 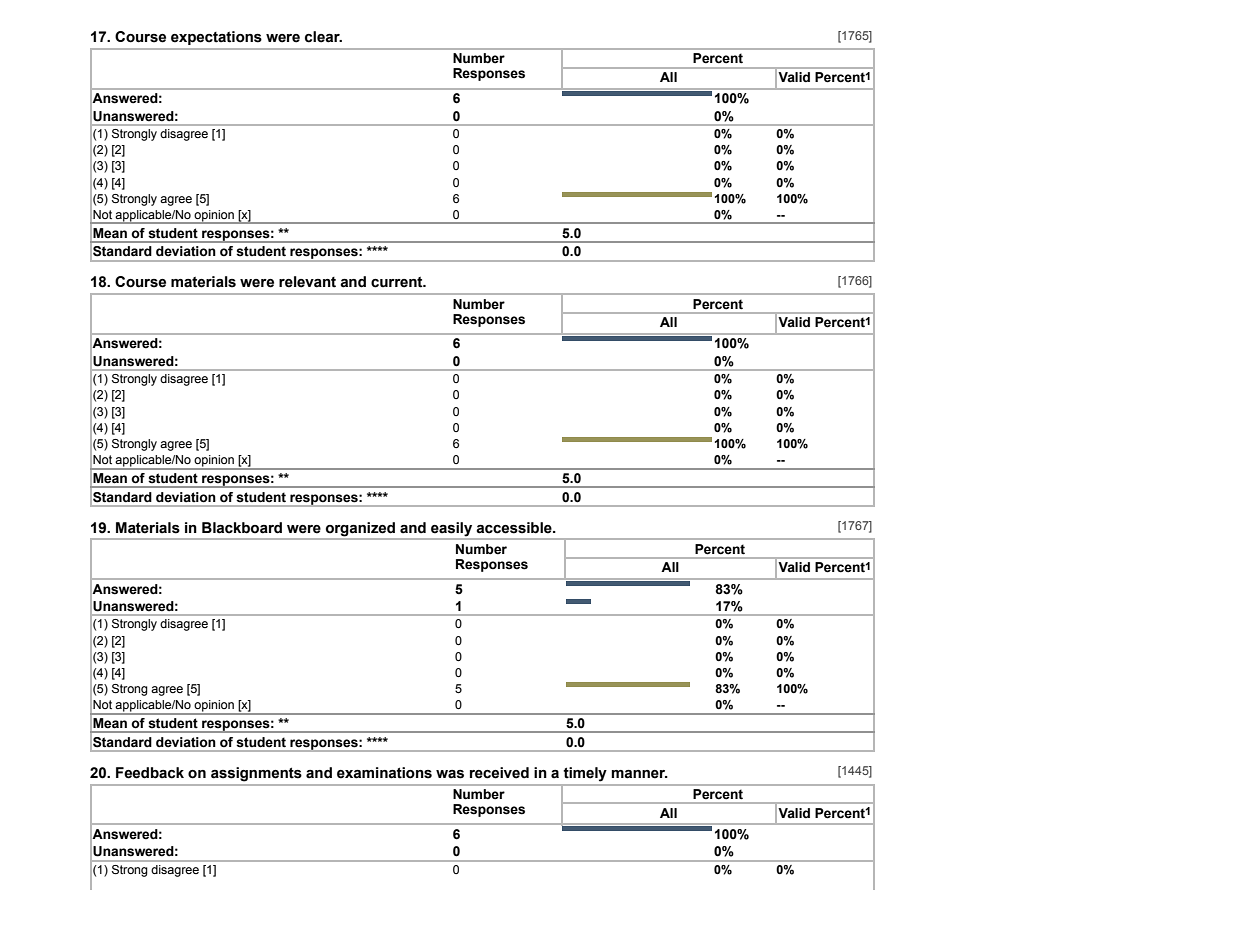 I want to click on expectations, so click(x=216, y=38).
